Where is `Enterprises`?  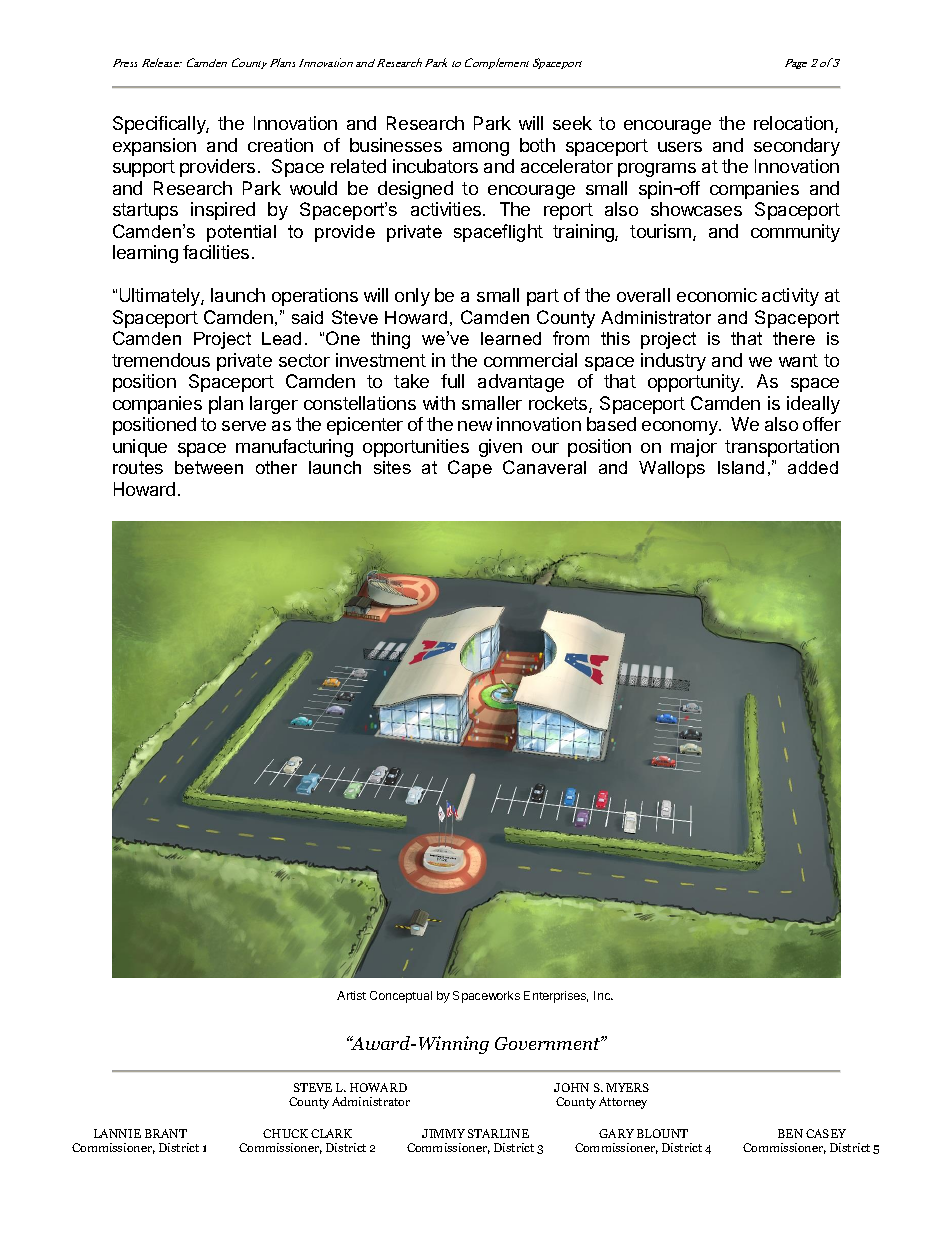 Enterprises is located at coordinates (556, 997).
